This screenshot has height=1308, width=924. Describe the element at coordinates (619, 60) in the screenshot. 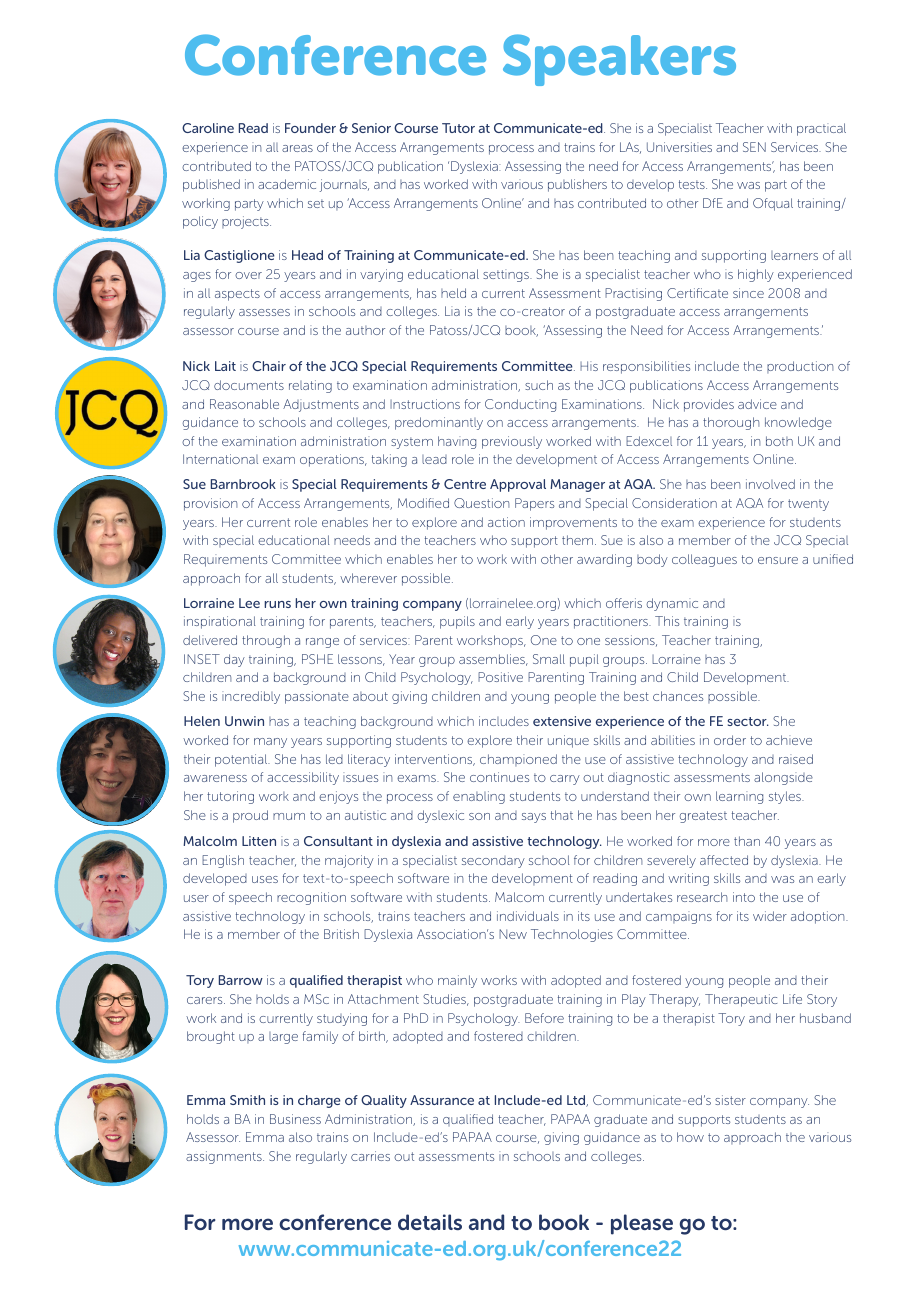

I see `Speakers` at that location.
